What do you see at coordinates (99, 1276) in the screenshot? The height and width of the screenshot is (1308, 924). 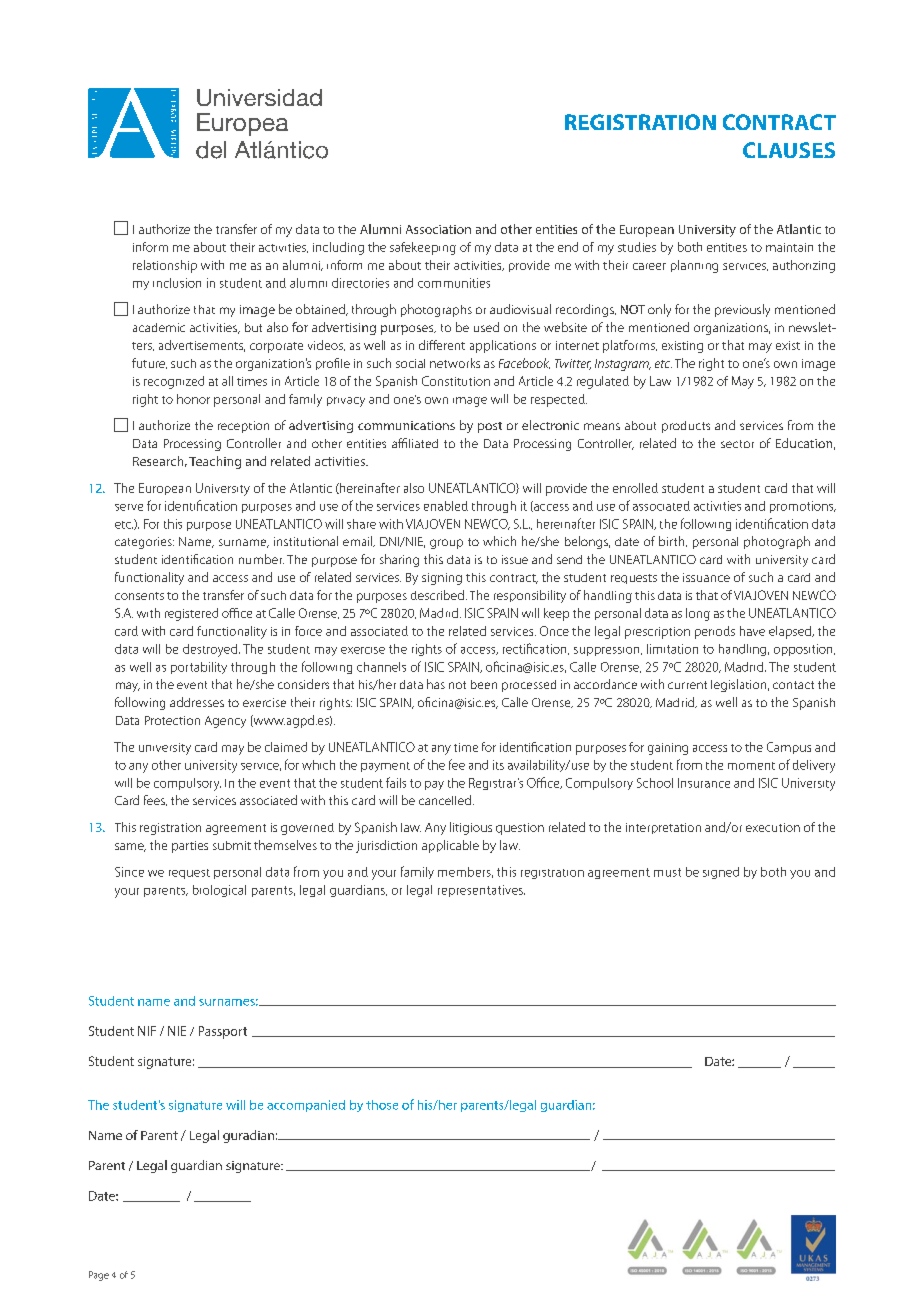 I see `Page` at bounding box center [99, 1276].
